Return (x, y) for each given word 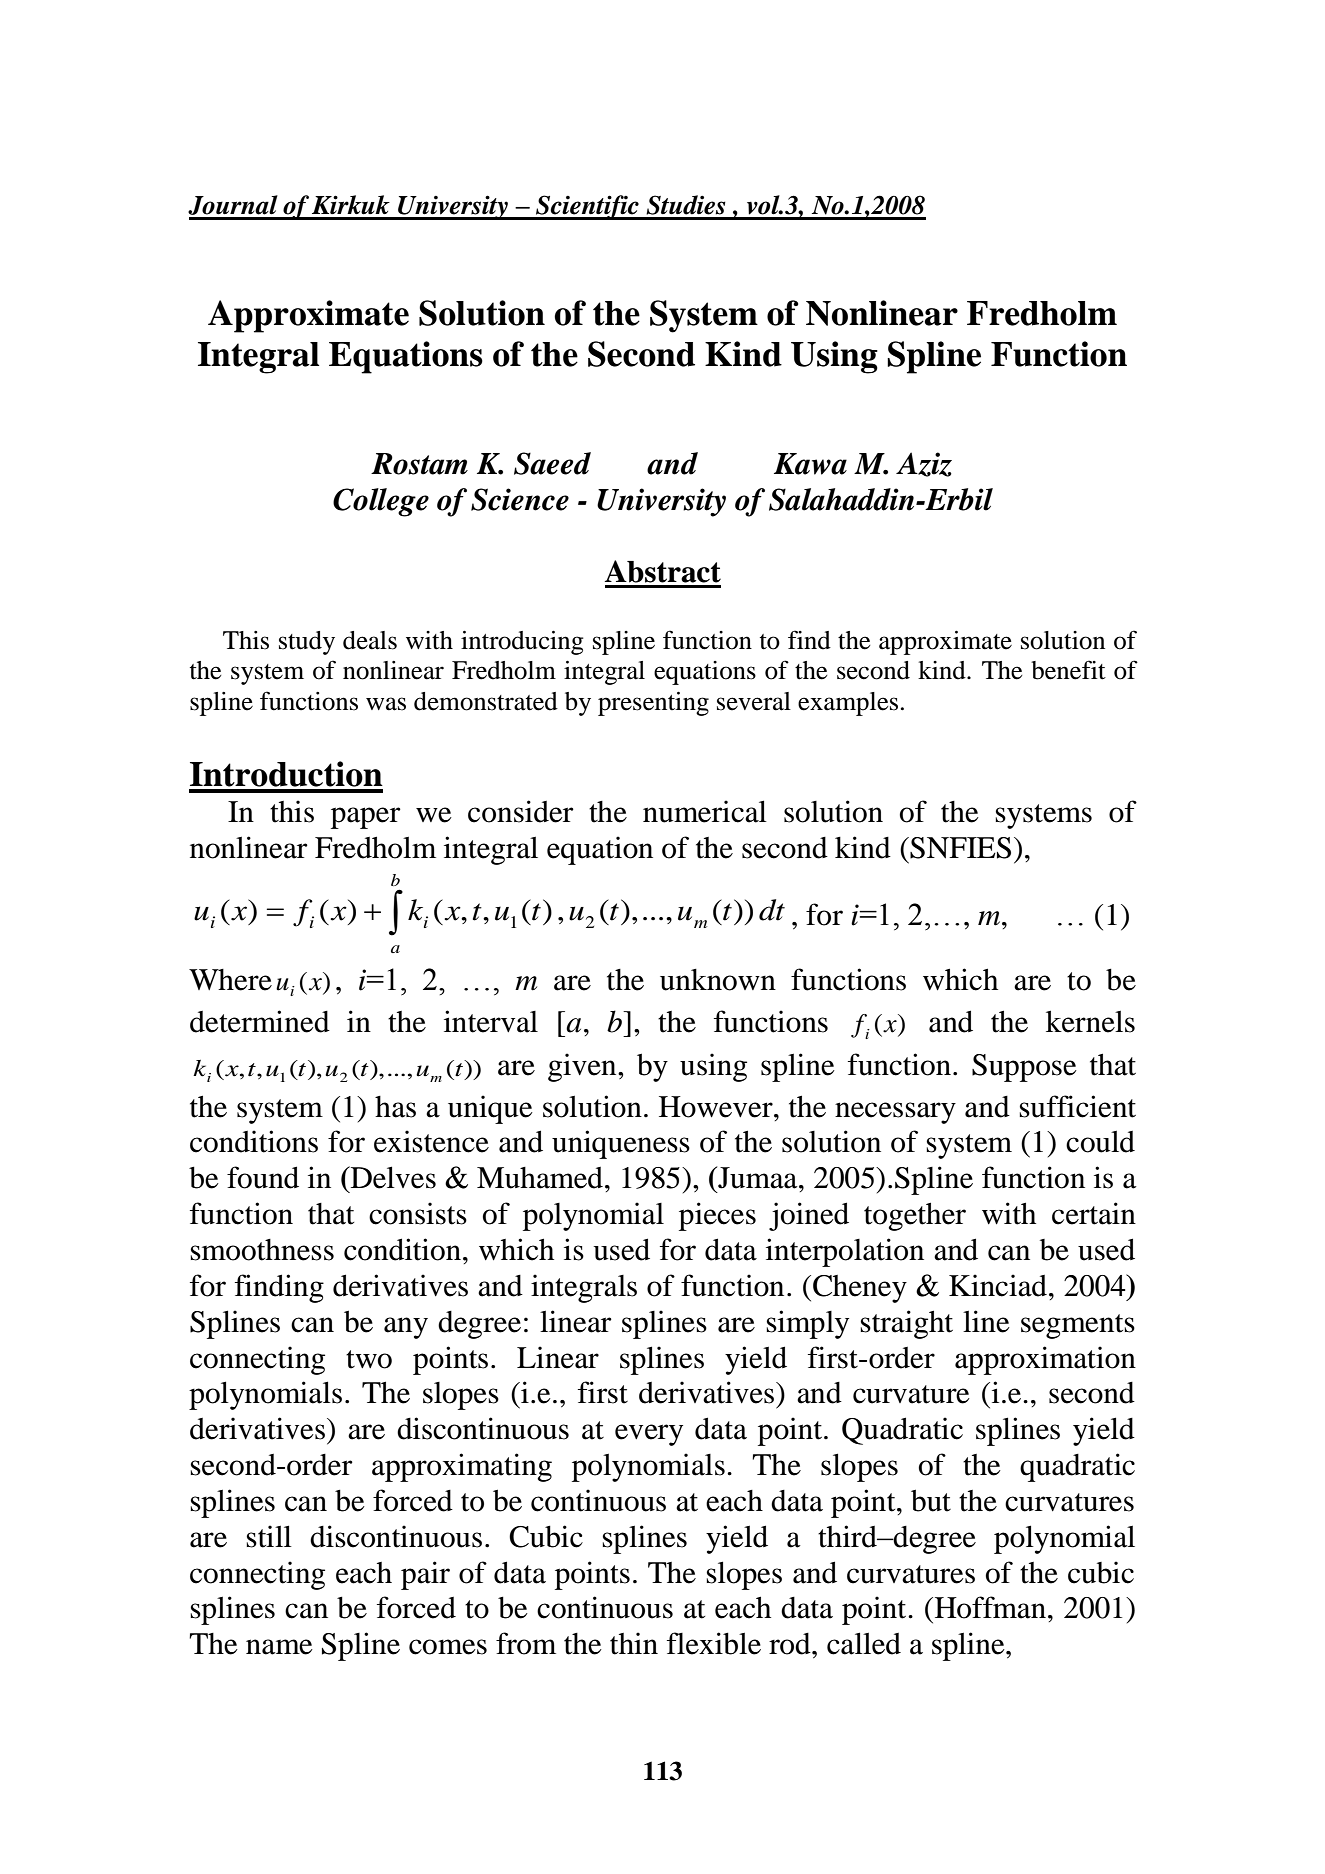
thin (634, 1643)
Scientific (587, 207)
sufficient (1077, 1106)
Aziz (924, 464)
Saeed (552, 463)
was (386, 704)
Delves (392, 1177)
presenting (653, 704)
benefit (1068, 670)
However (717, 1107)
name (279, 1647)
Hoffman (990, 1607)
